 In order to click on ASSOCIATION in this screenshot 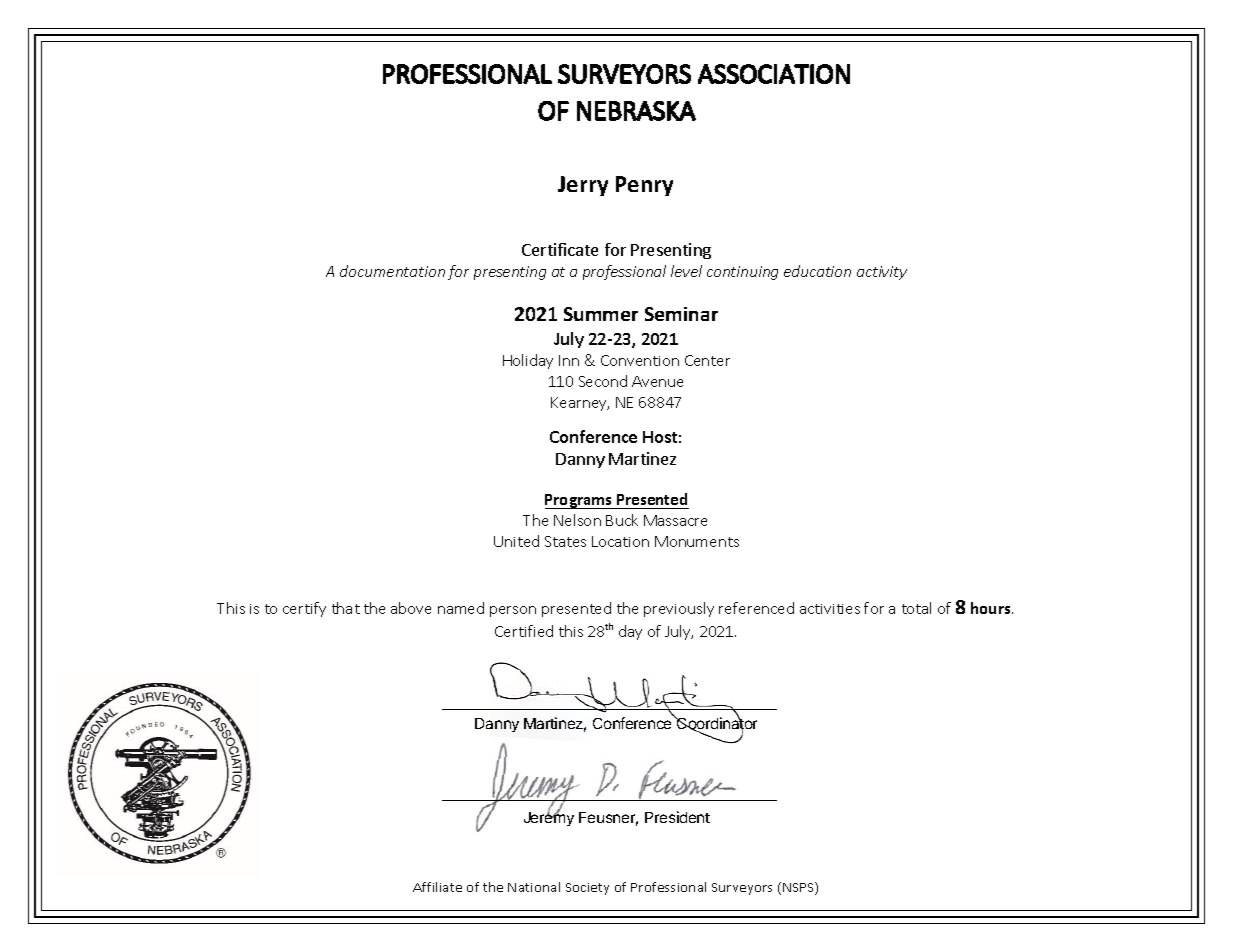, I will do `click(774, 74)`.
